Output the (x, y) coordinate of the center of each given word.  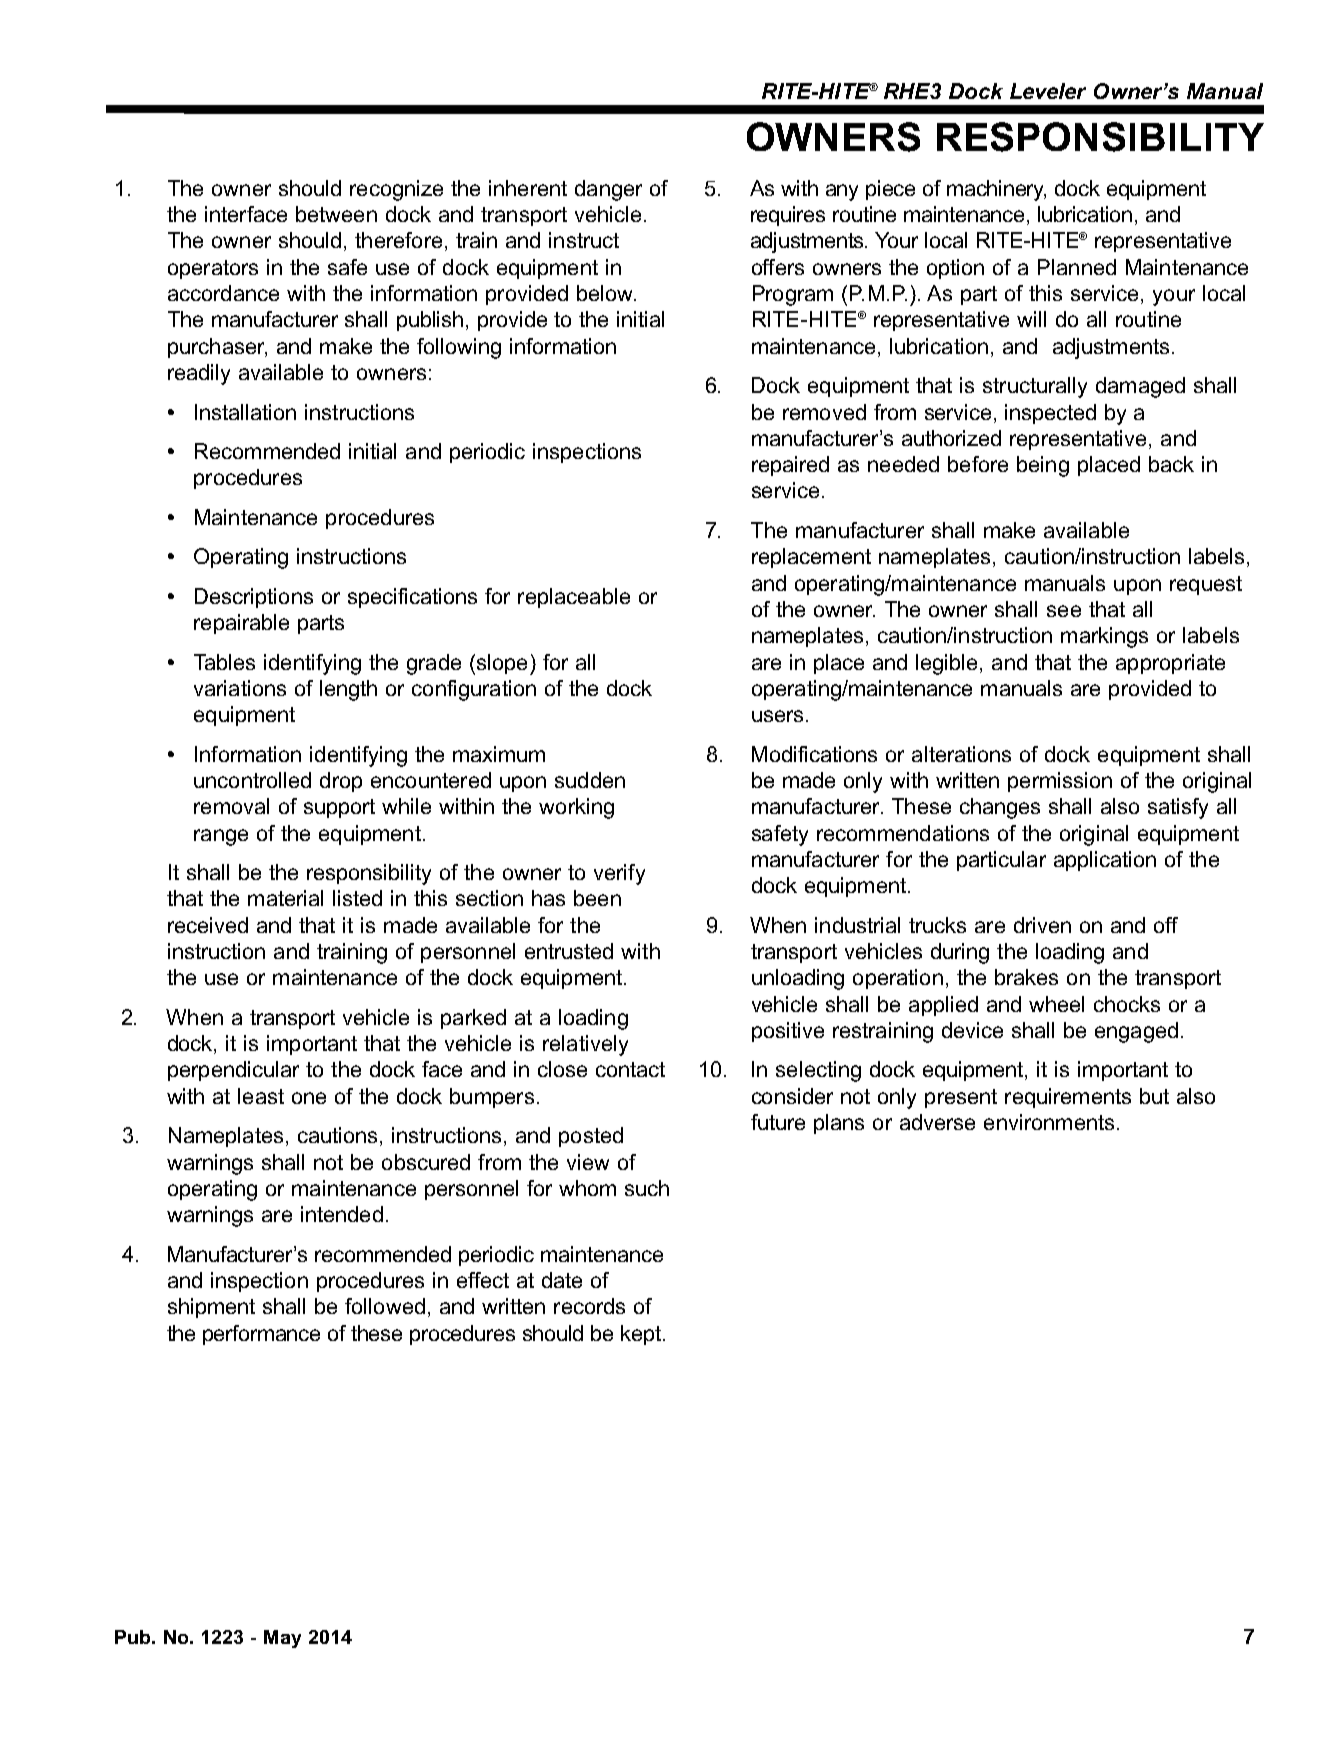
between (336, 214)
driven (1042, 925)
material (285, 898)
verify (619, 874)
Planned (1077, 267)
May (282, 1639)
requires (788, 216)
